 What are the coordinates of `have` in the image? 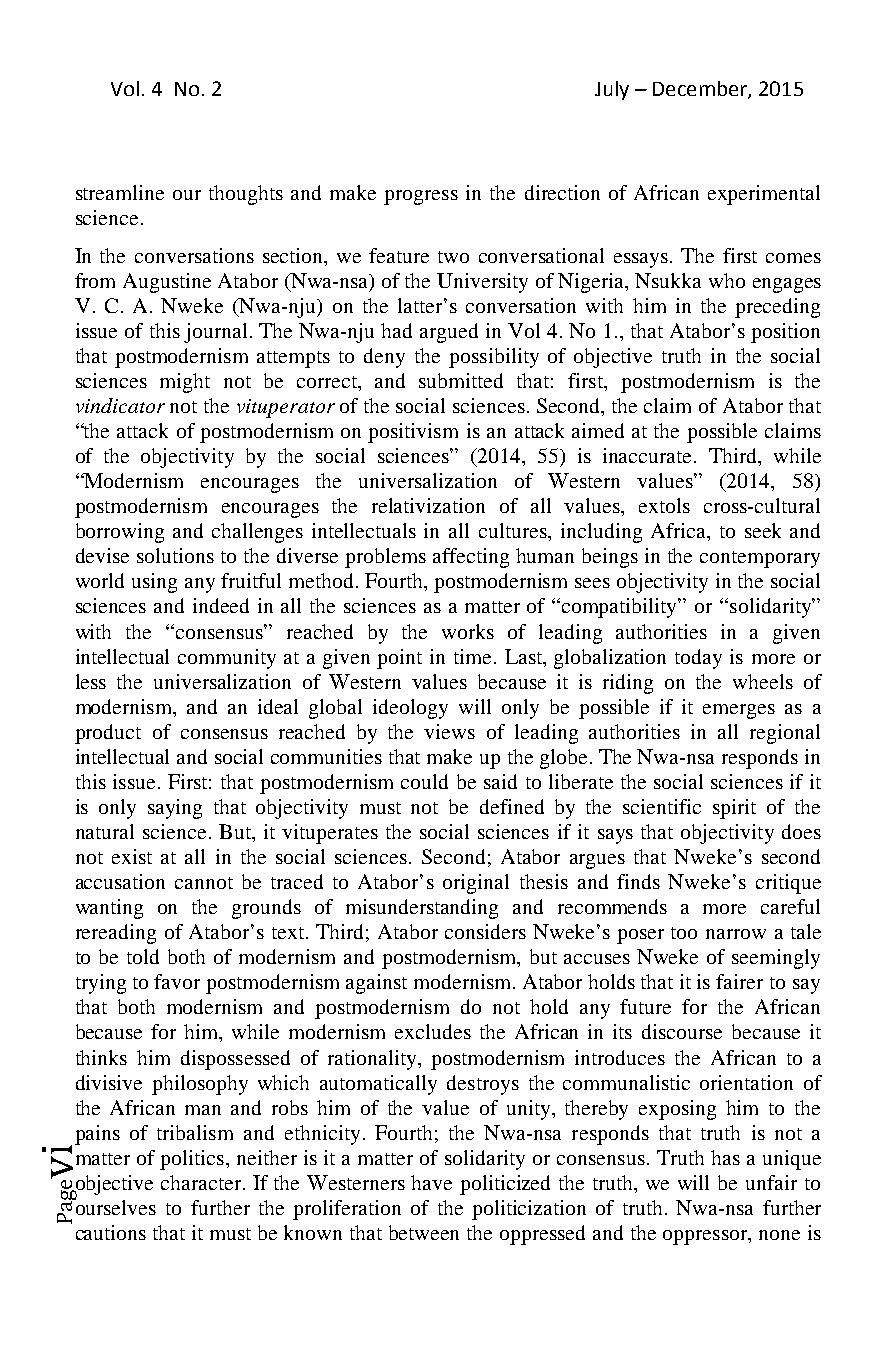 It's located at (431, 1182).
